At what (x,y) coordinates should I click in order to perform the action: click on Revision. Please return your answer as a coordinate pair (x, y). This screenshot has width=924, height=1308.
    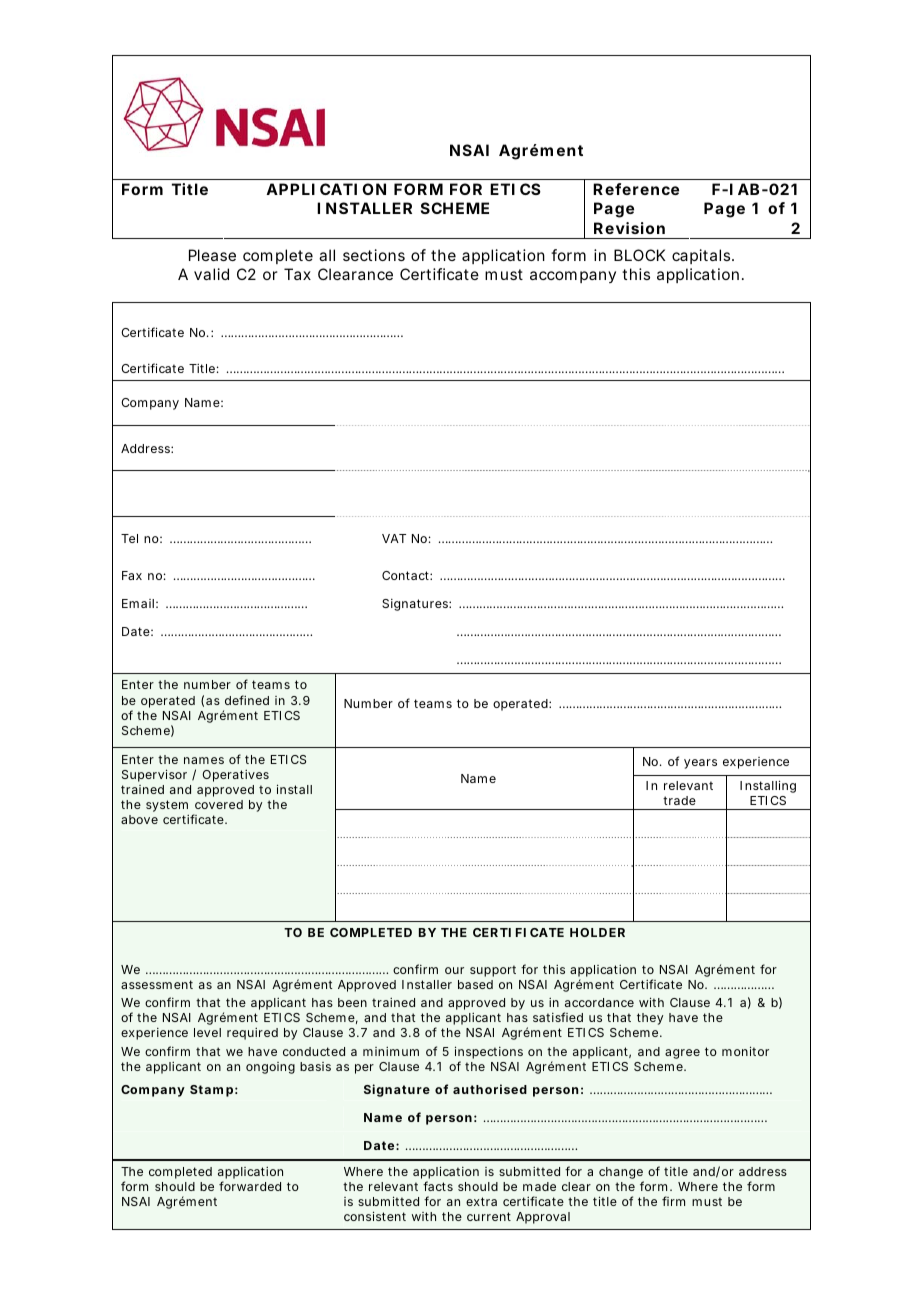
    Looking at the image, I should click on (629, 228).
